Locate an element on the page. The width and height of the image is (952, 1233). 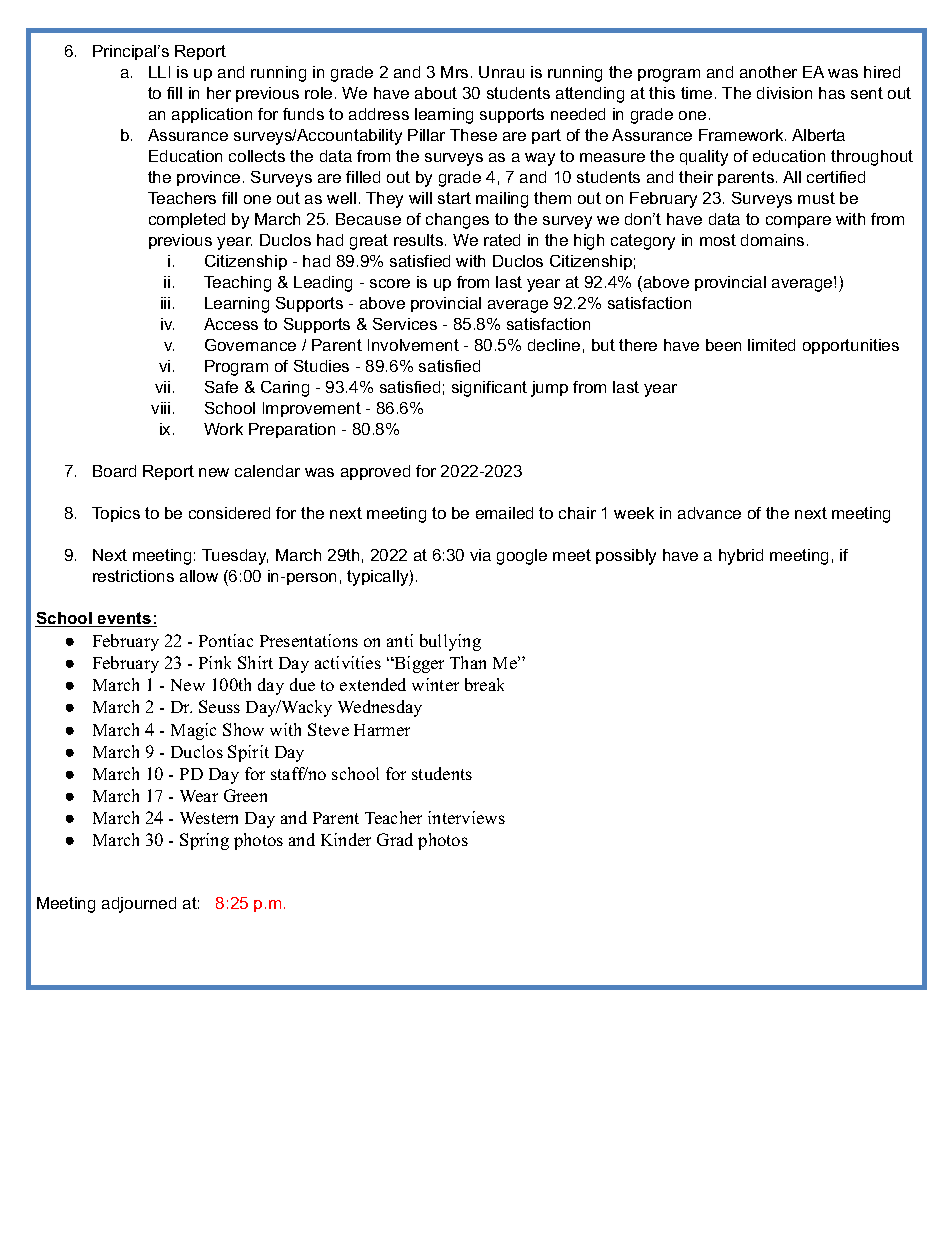
bullying is located at coordinates (450, 642).
